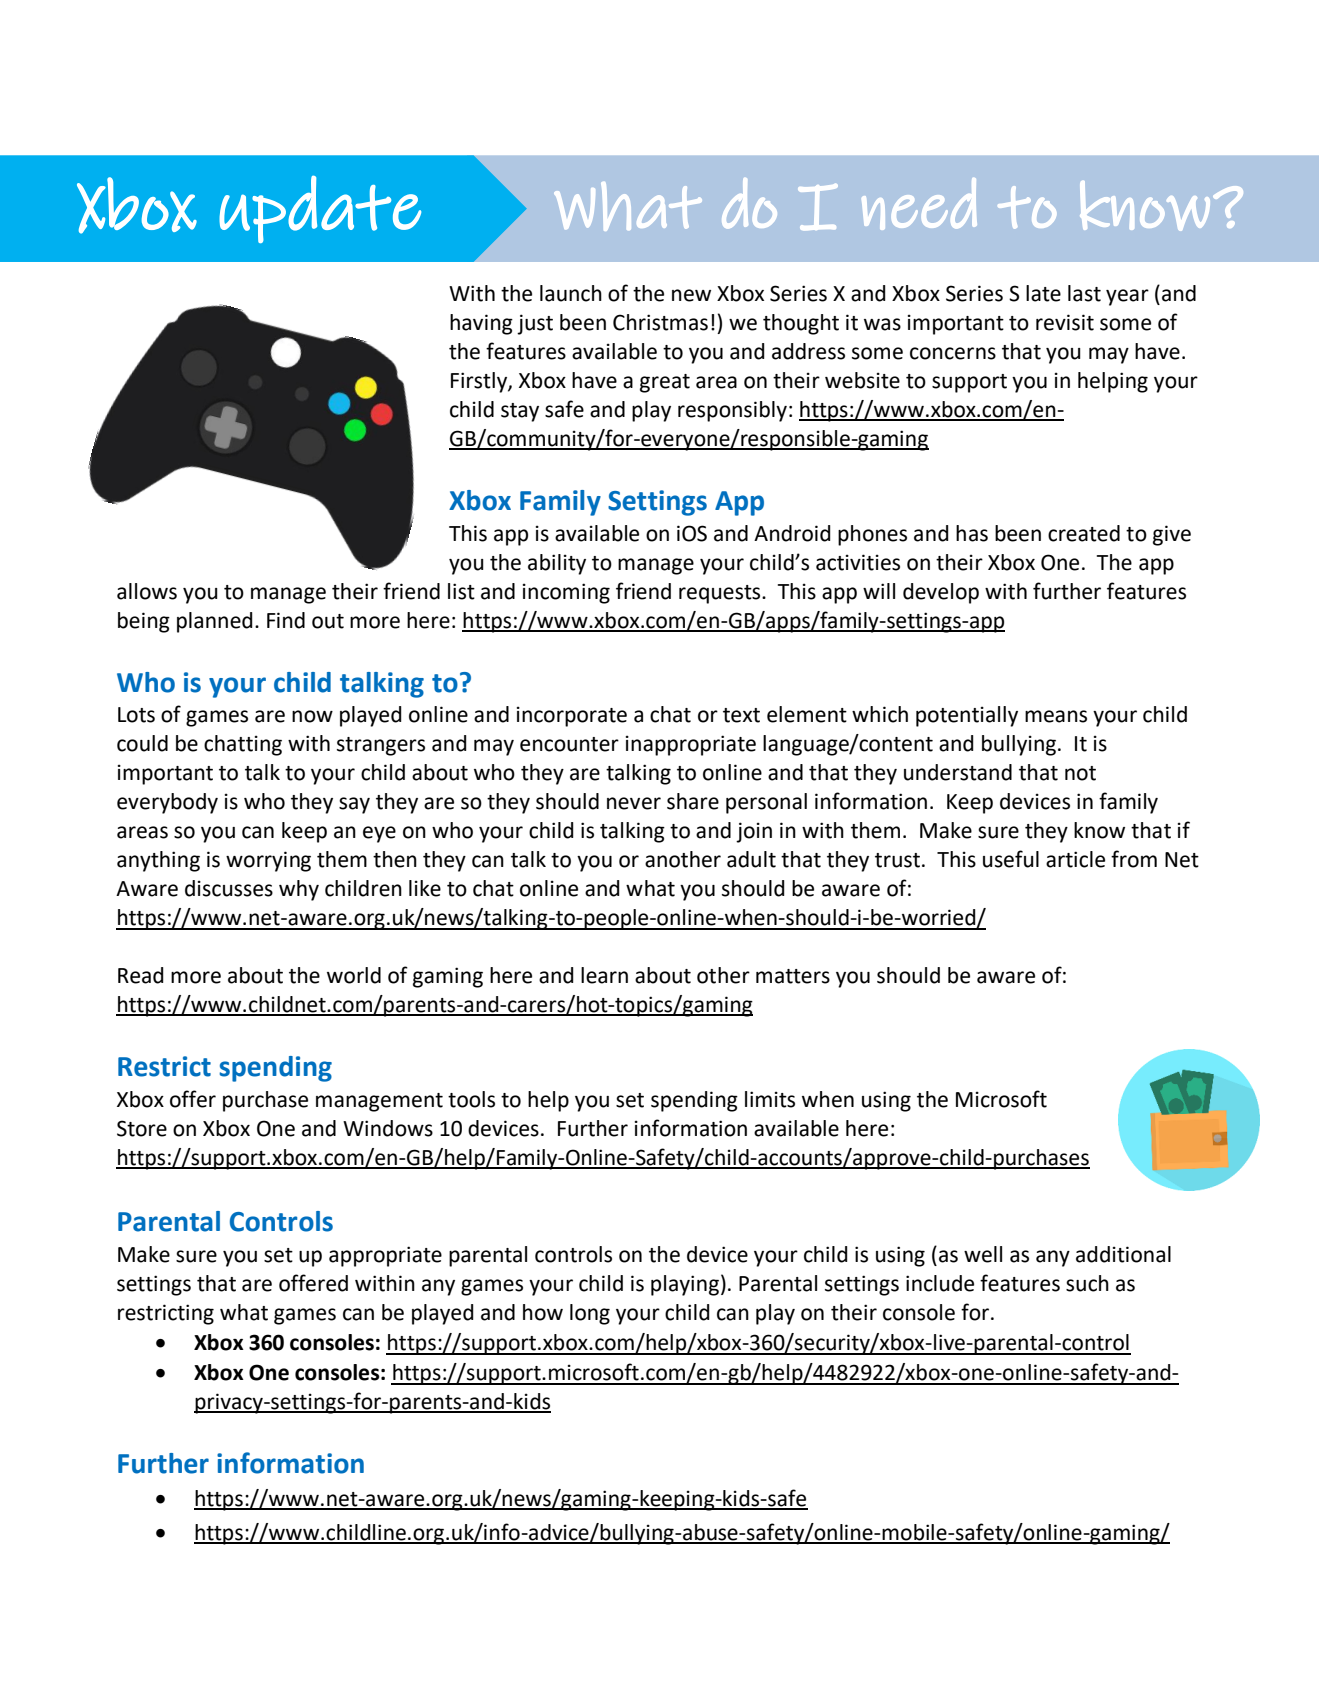  Describe the element at coordinates (320, 209) in the screenshot. I see `update` at that location.
